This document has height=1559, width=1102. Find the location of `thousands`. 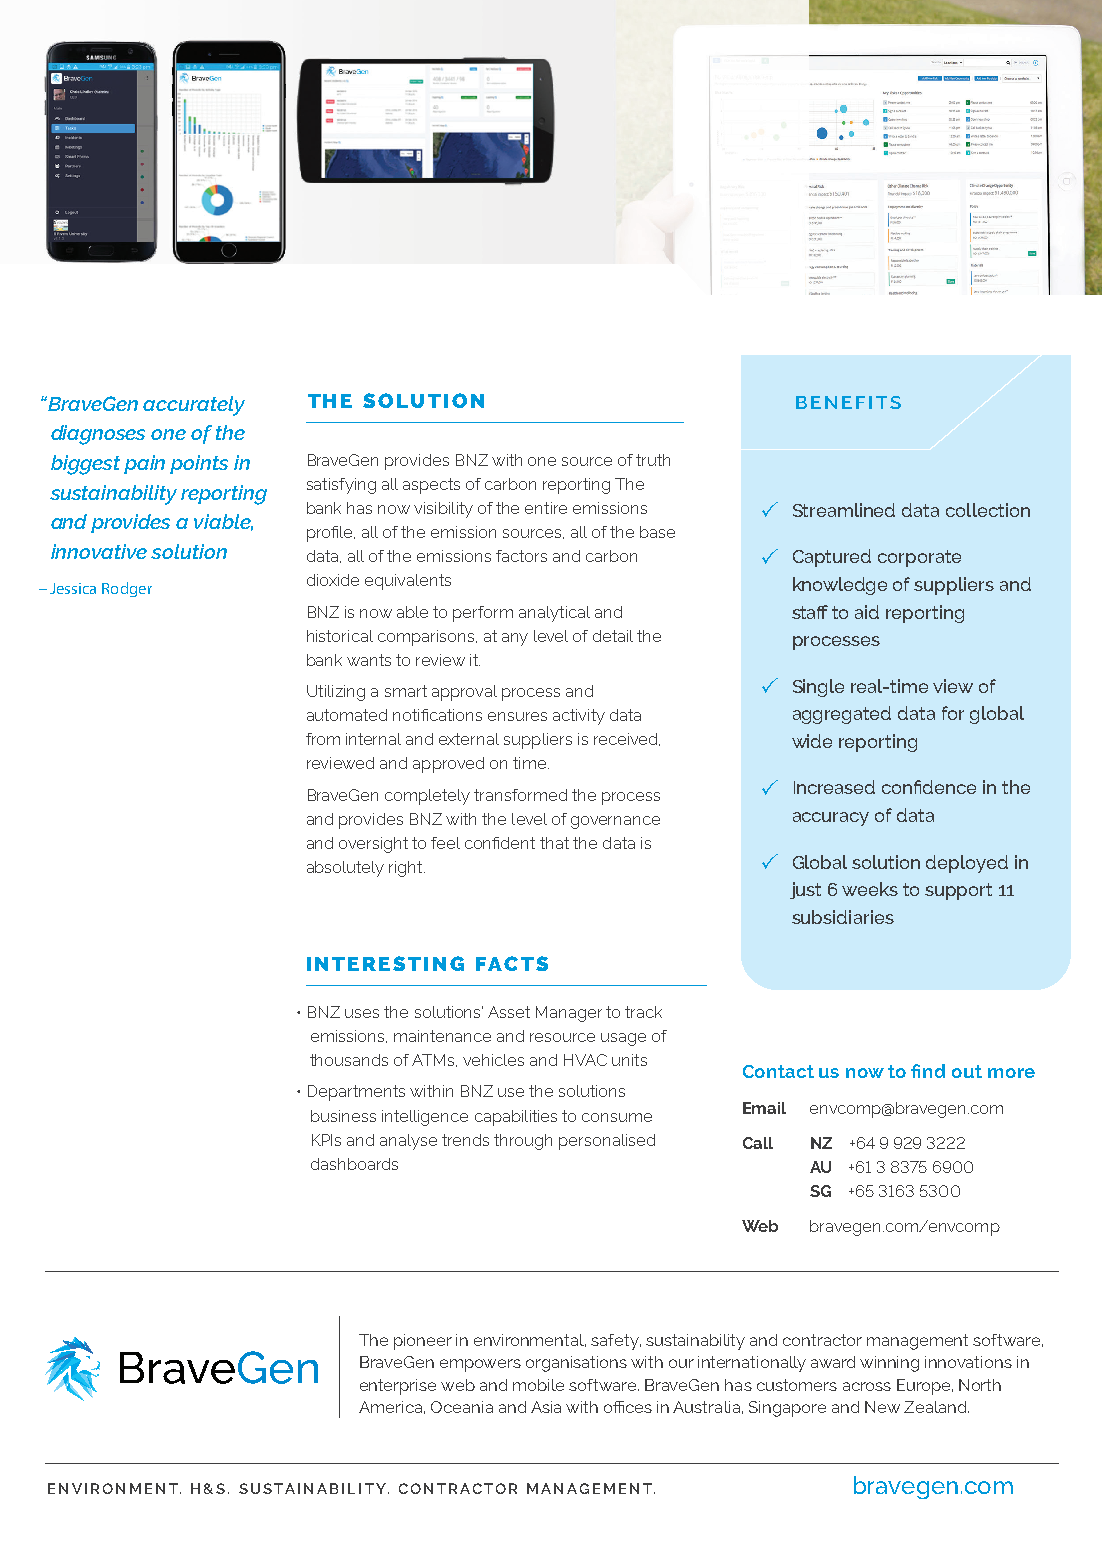

thousands is located at coordinates (349, 1060).
